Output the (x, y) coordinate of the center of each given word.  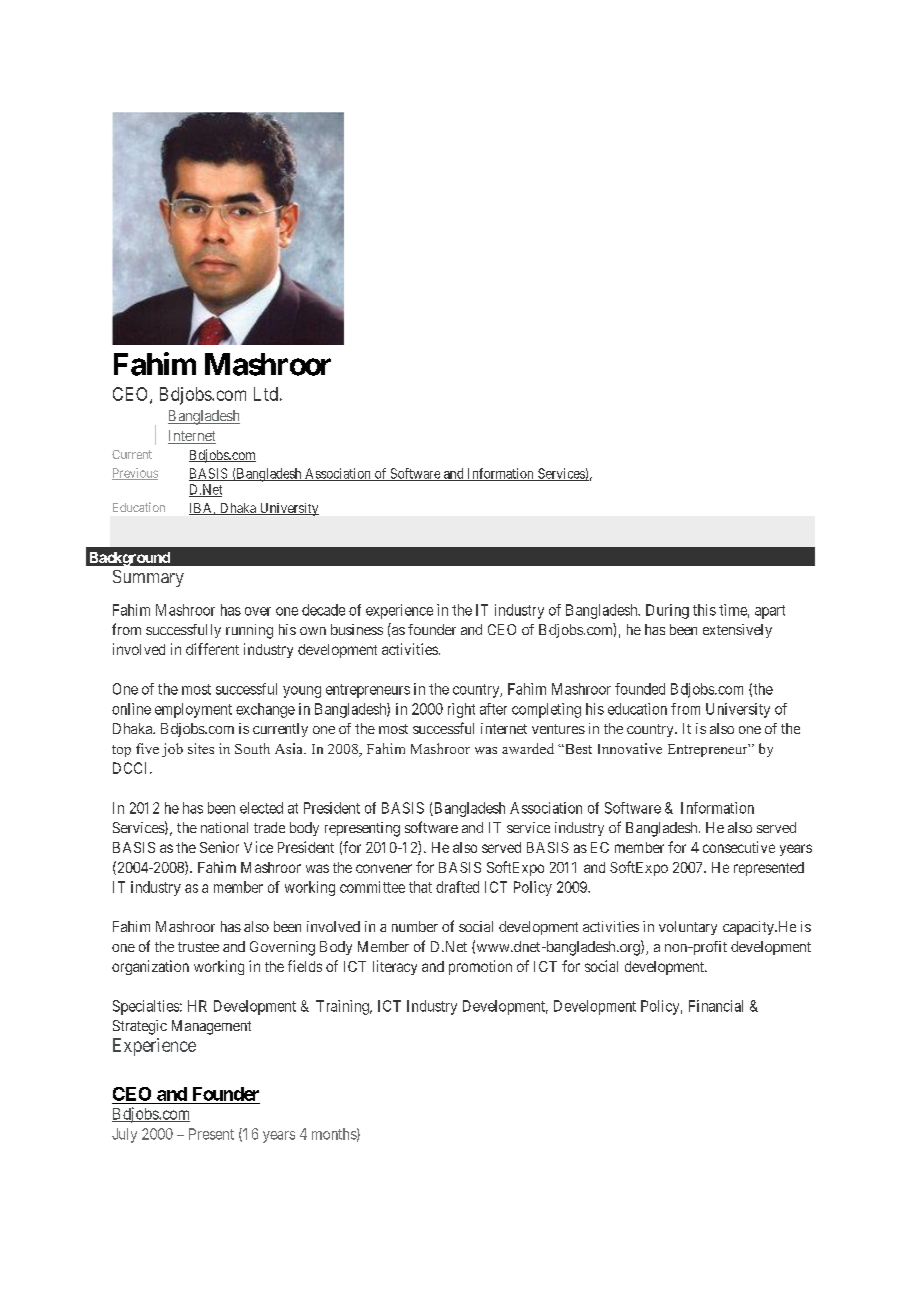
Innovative (630, 748)
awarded (528, 748)
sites (201, 748)
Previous (135, 474)
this (704, 610)
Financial (716, 1006)
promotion (480, 967)
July (124, 1135)
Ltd (266, 394)
